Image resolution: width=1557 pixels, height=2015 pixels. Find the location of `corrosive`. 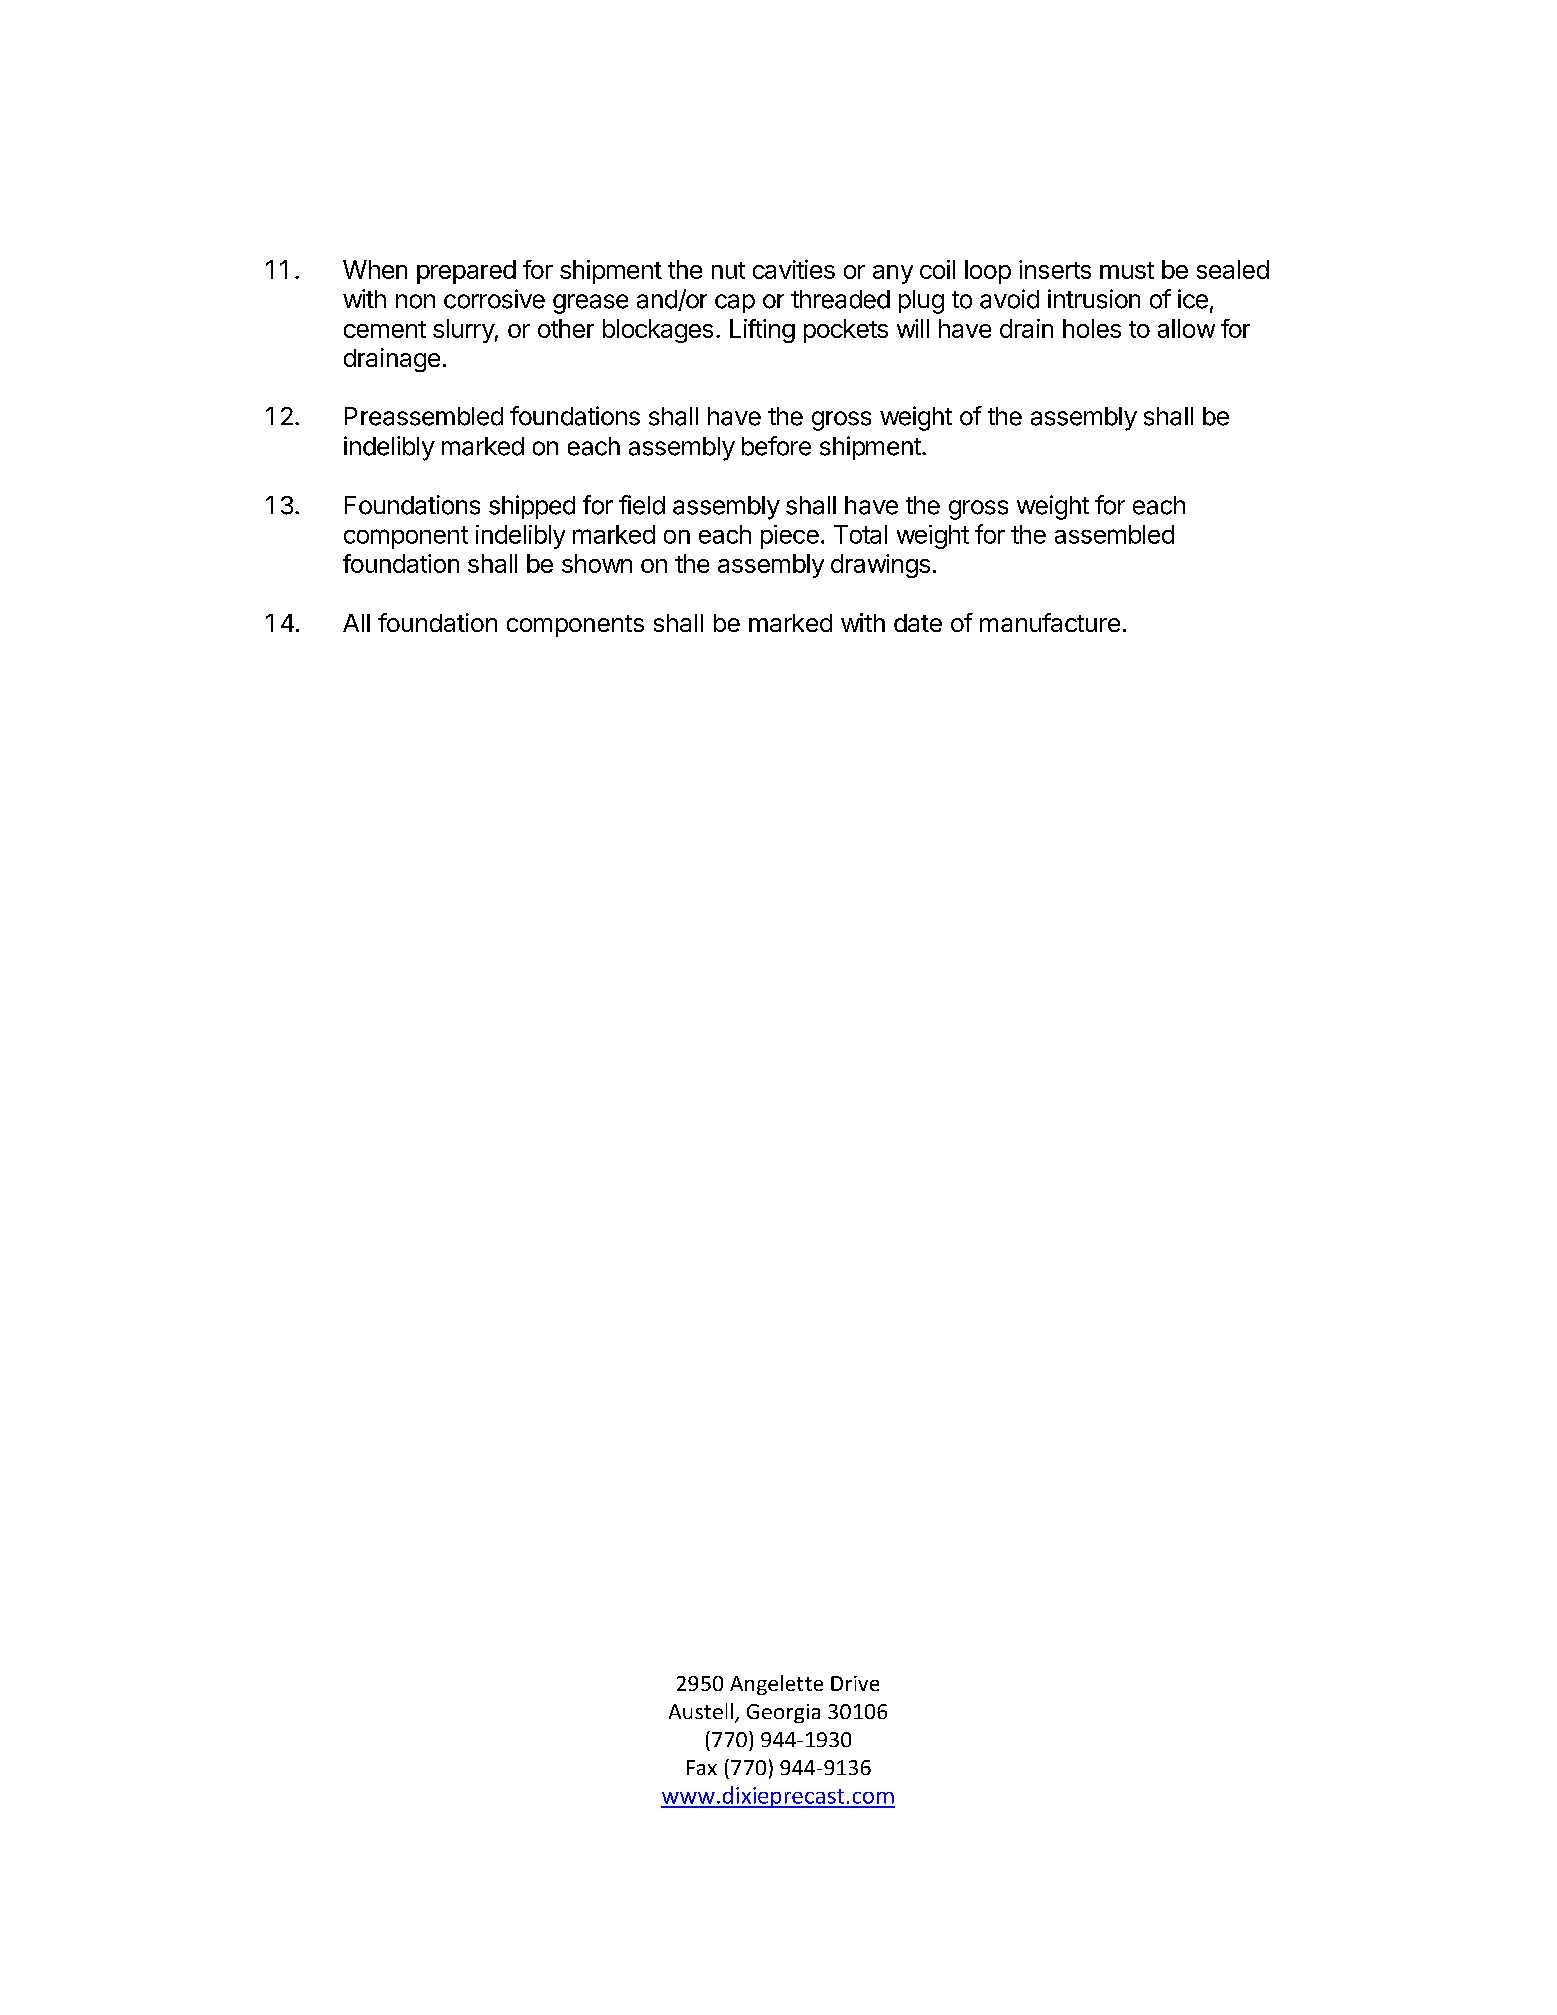

corrosive is located at coordinates (494, 299).
